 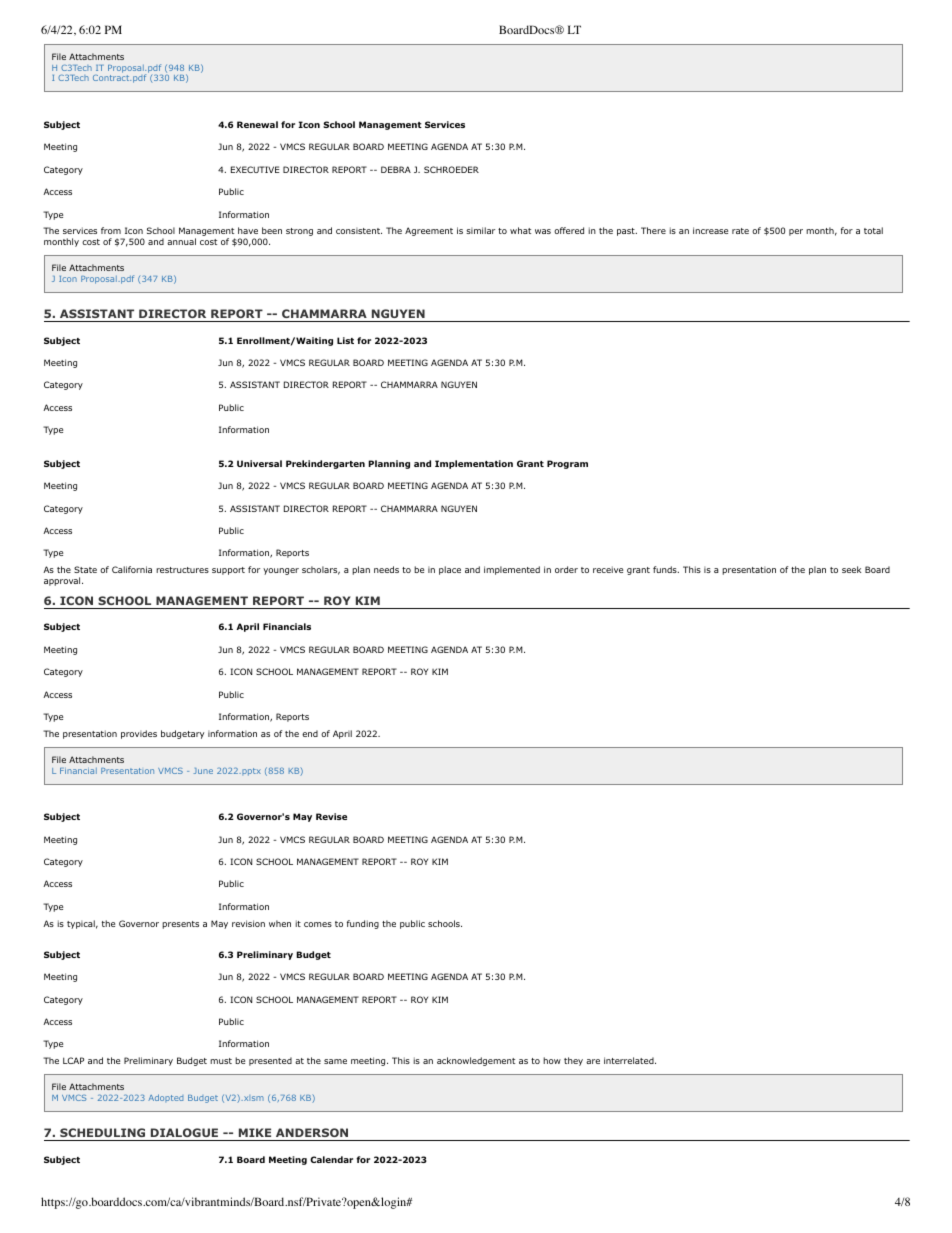 I want to click on Universal, so click(x=259, y=463).
